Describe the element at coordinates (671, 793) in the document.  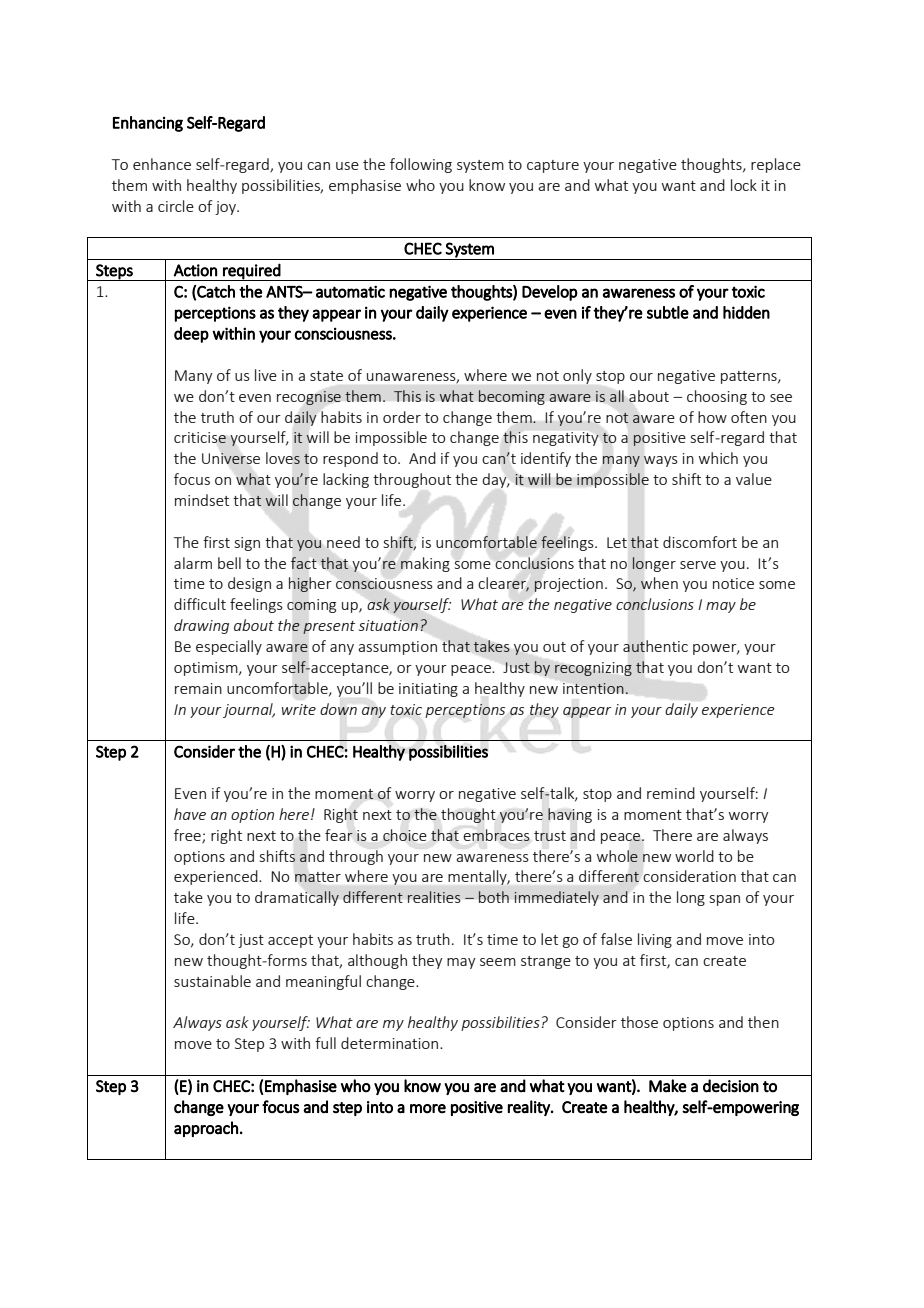
I see `remind` at that location.
